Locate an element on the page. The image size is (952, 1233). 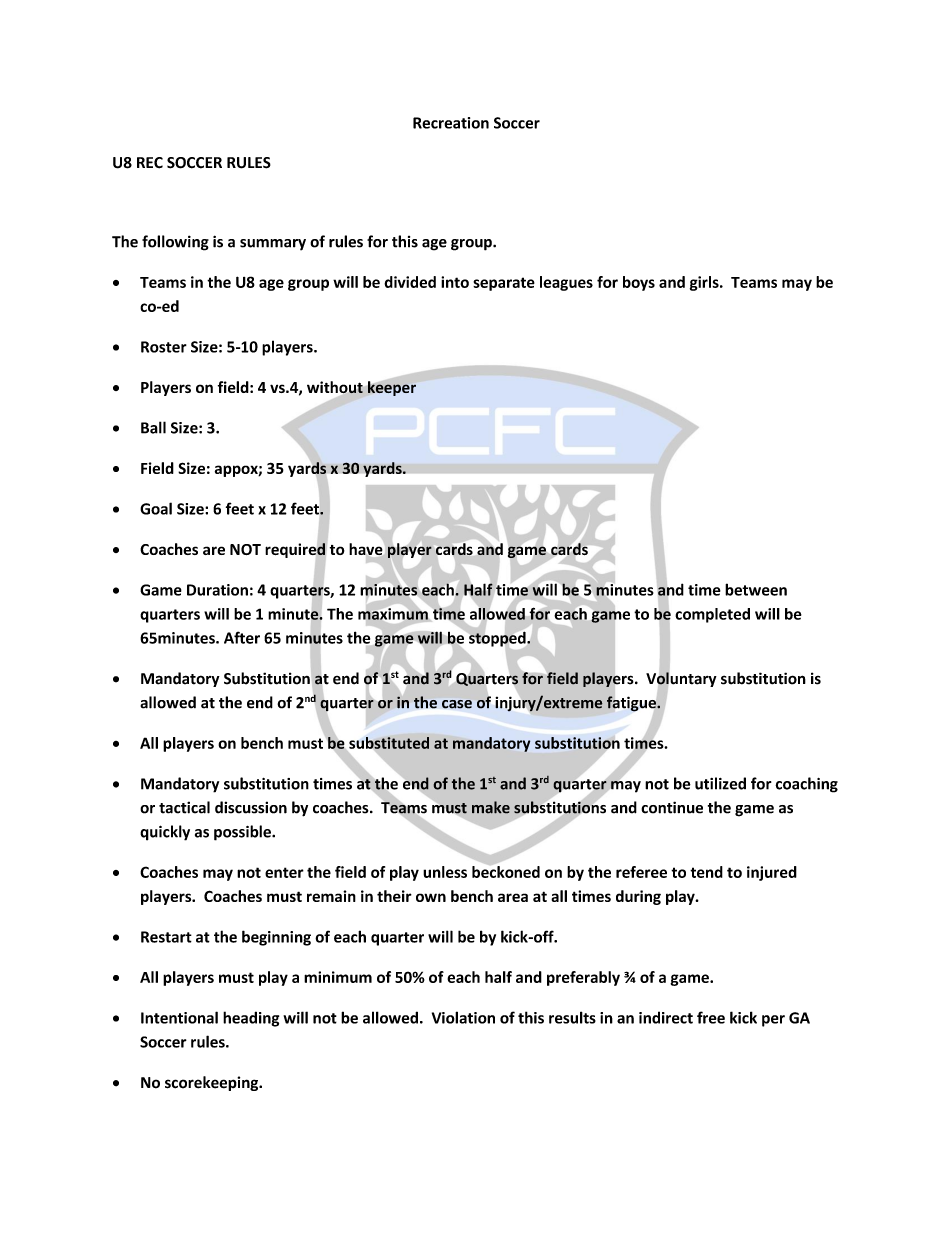
Recreation is located at coordinates (451, 123).
